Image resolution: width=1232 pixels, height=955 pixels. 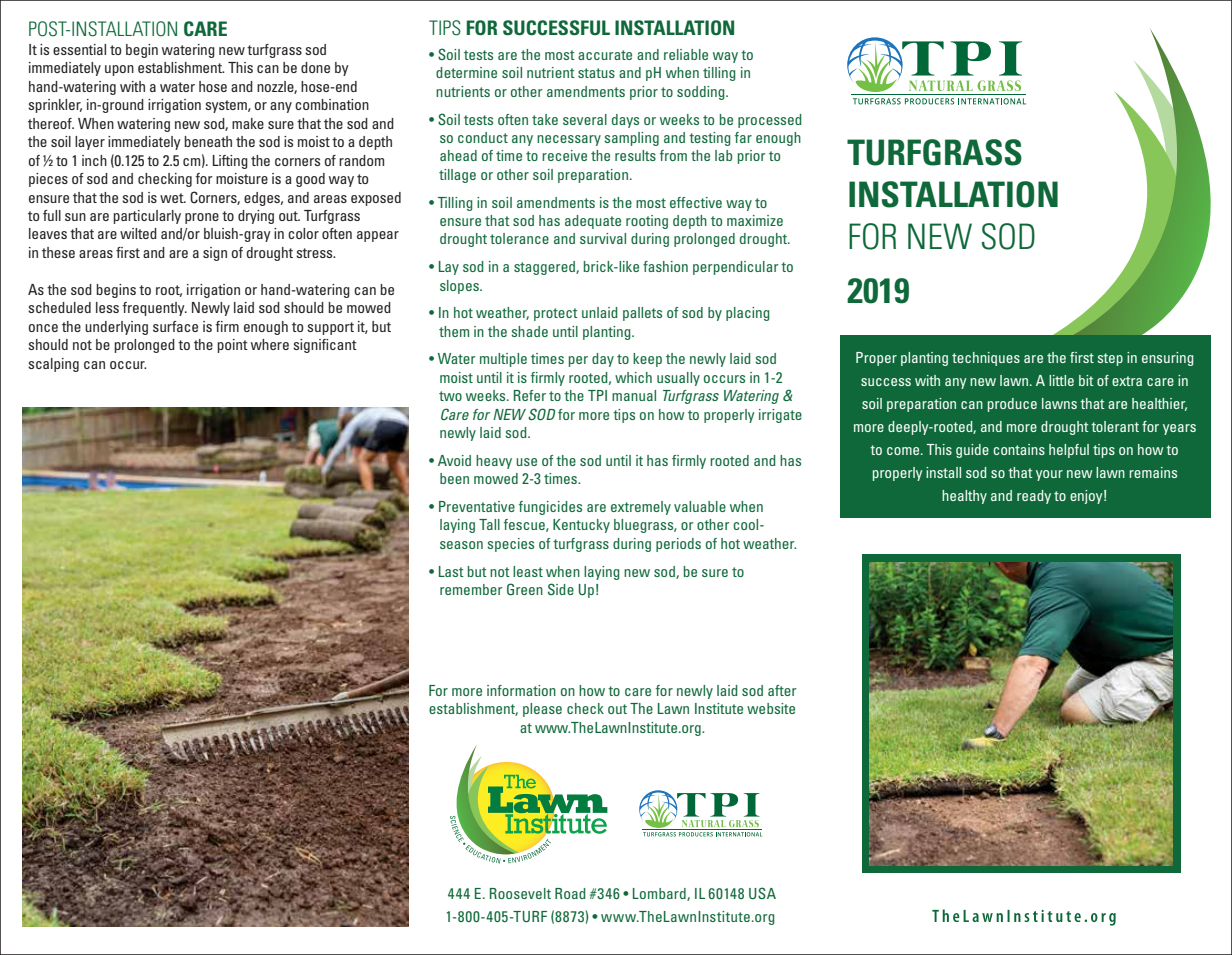 I want to click on been, so click(x=454, y=478).
